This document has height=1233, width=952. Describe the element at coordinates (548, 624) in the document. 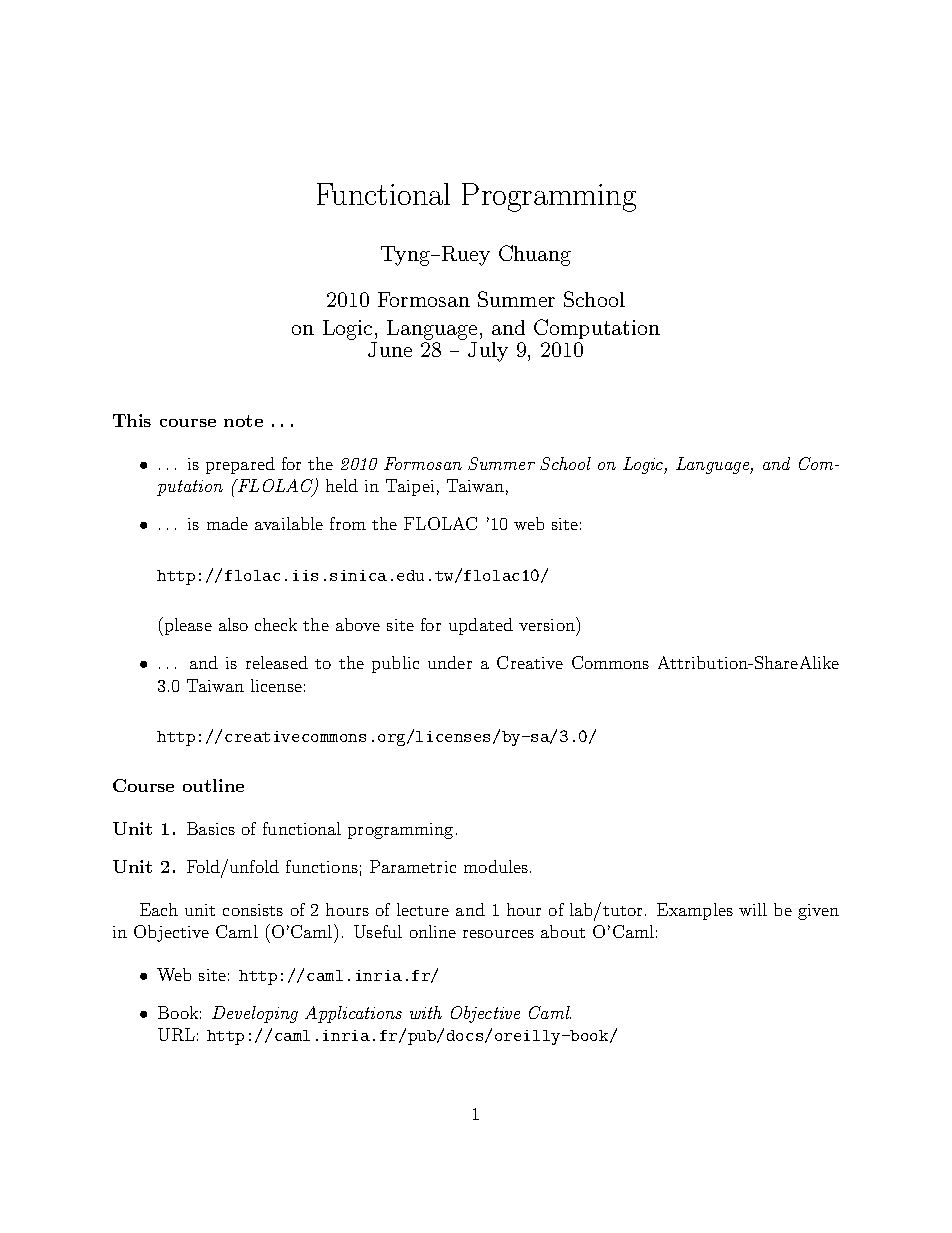

I see `version` at that location.
